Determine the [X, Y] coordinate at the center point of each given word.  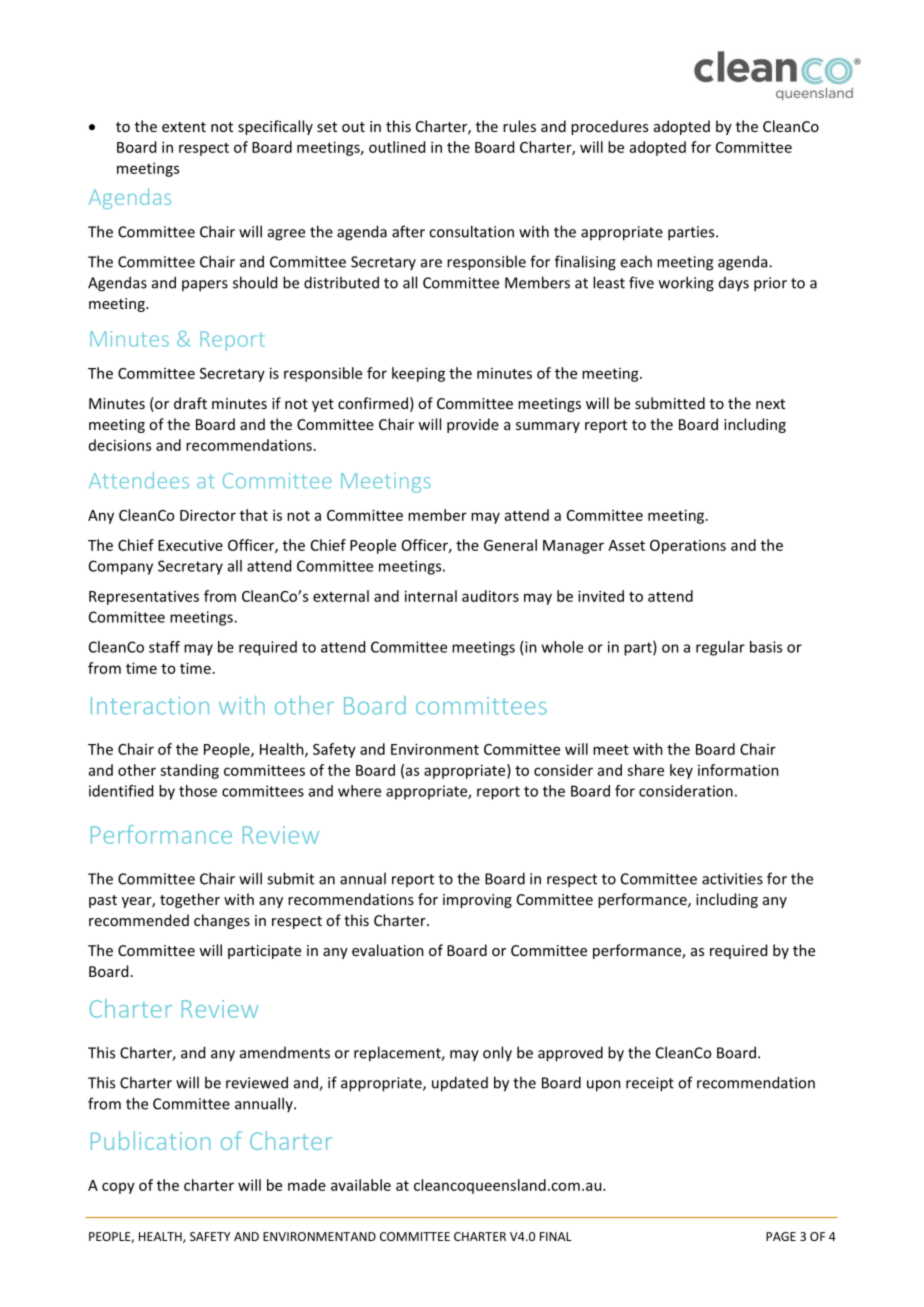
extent [184, 127]
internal [431, 596]
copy [118, 1188]
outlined [397, 147]
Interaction [150, 706]
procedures [609, 127]
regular [720, 648]
